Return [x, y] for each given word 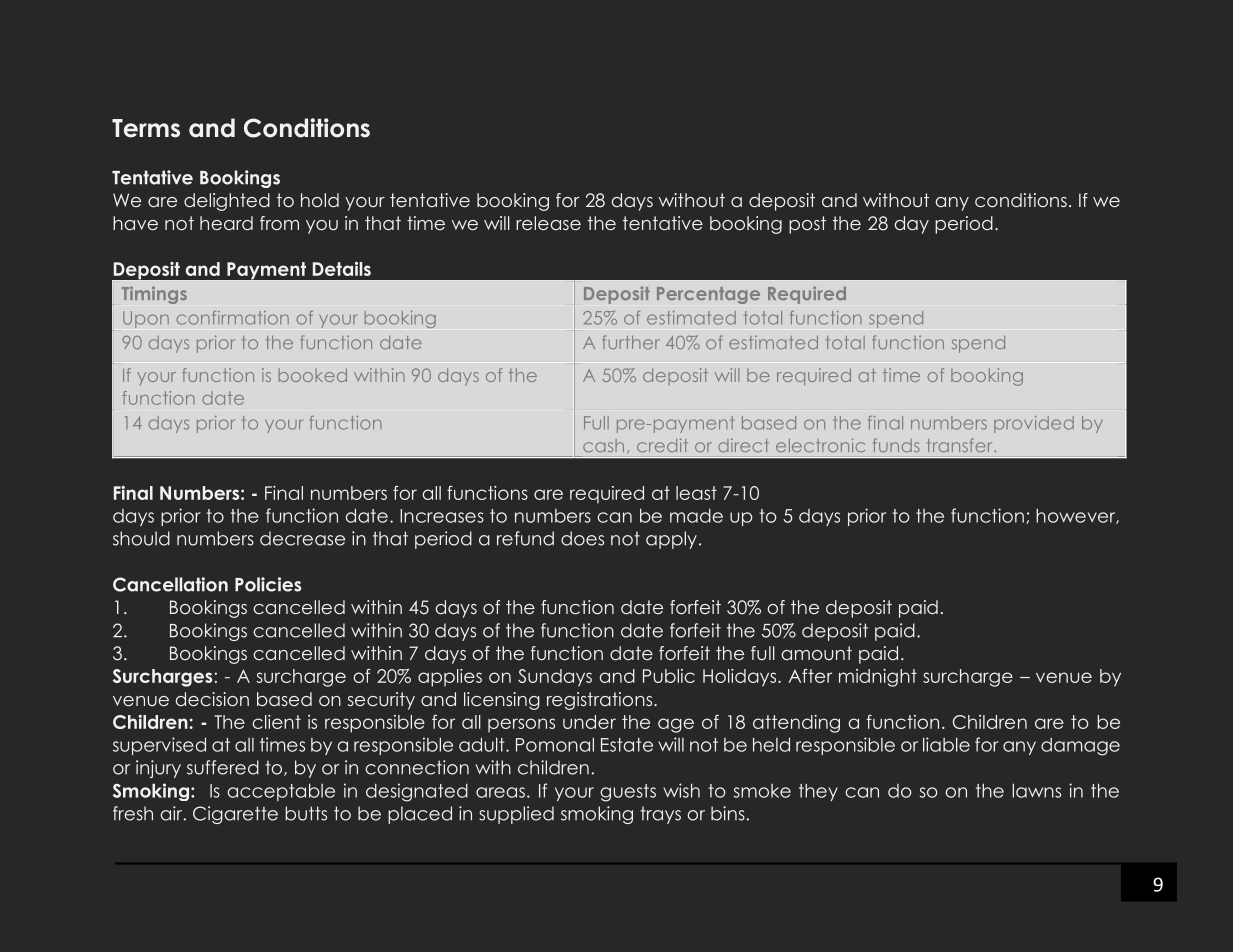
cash [603, 445]
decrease [302, 538]
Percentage [708, 295]
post [807, 225]
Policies [268, 584]
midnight [878, 678]
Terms [146, 128]
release [548, 223]
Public [669, 676]
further [631, 342]
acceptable [281, 792]
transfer [961, 445]
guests [628, 793]
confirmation [233, 318]
